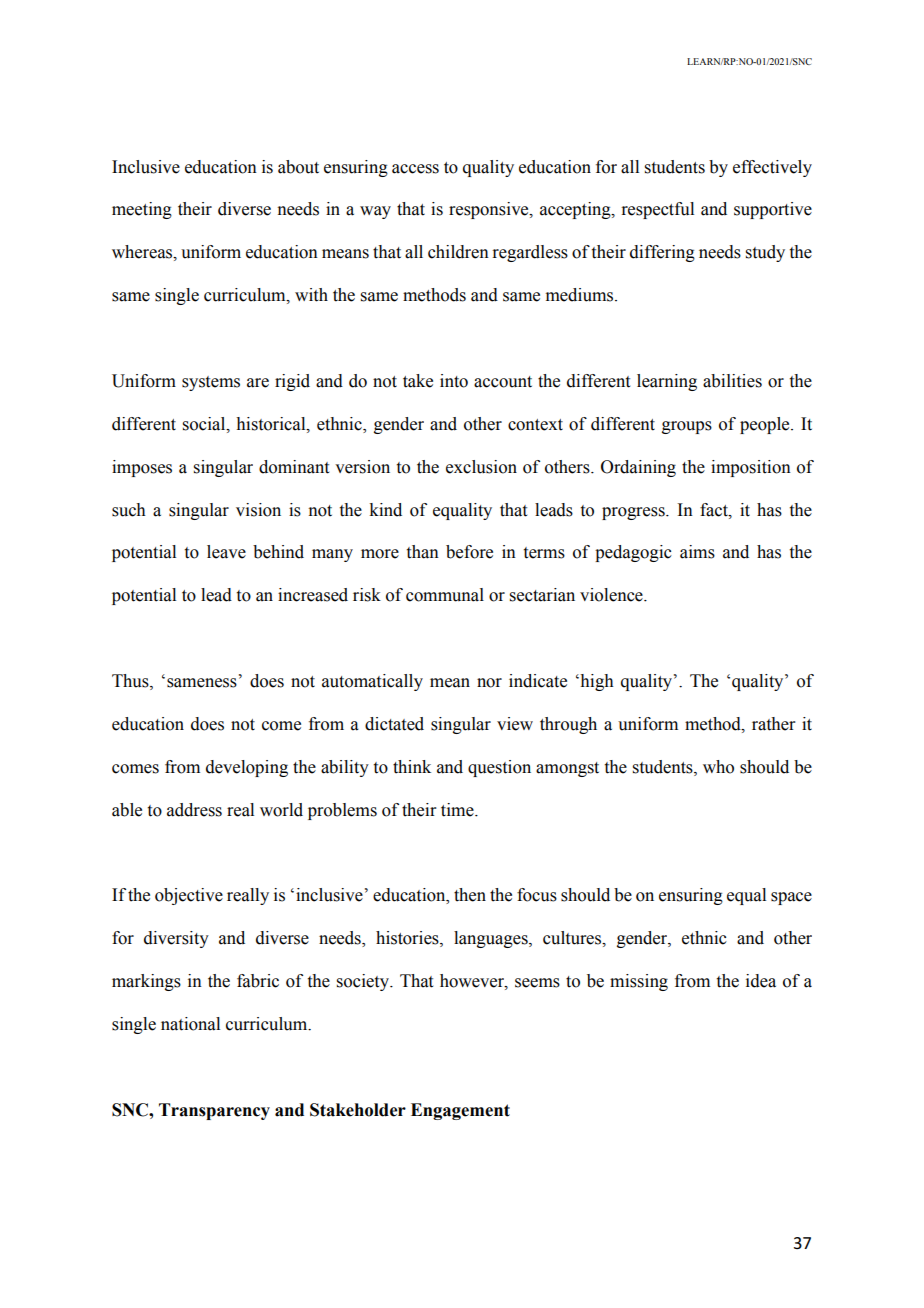  Describe the element at coordinates (142, 210) in the image. I see `meeting` at that location.
